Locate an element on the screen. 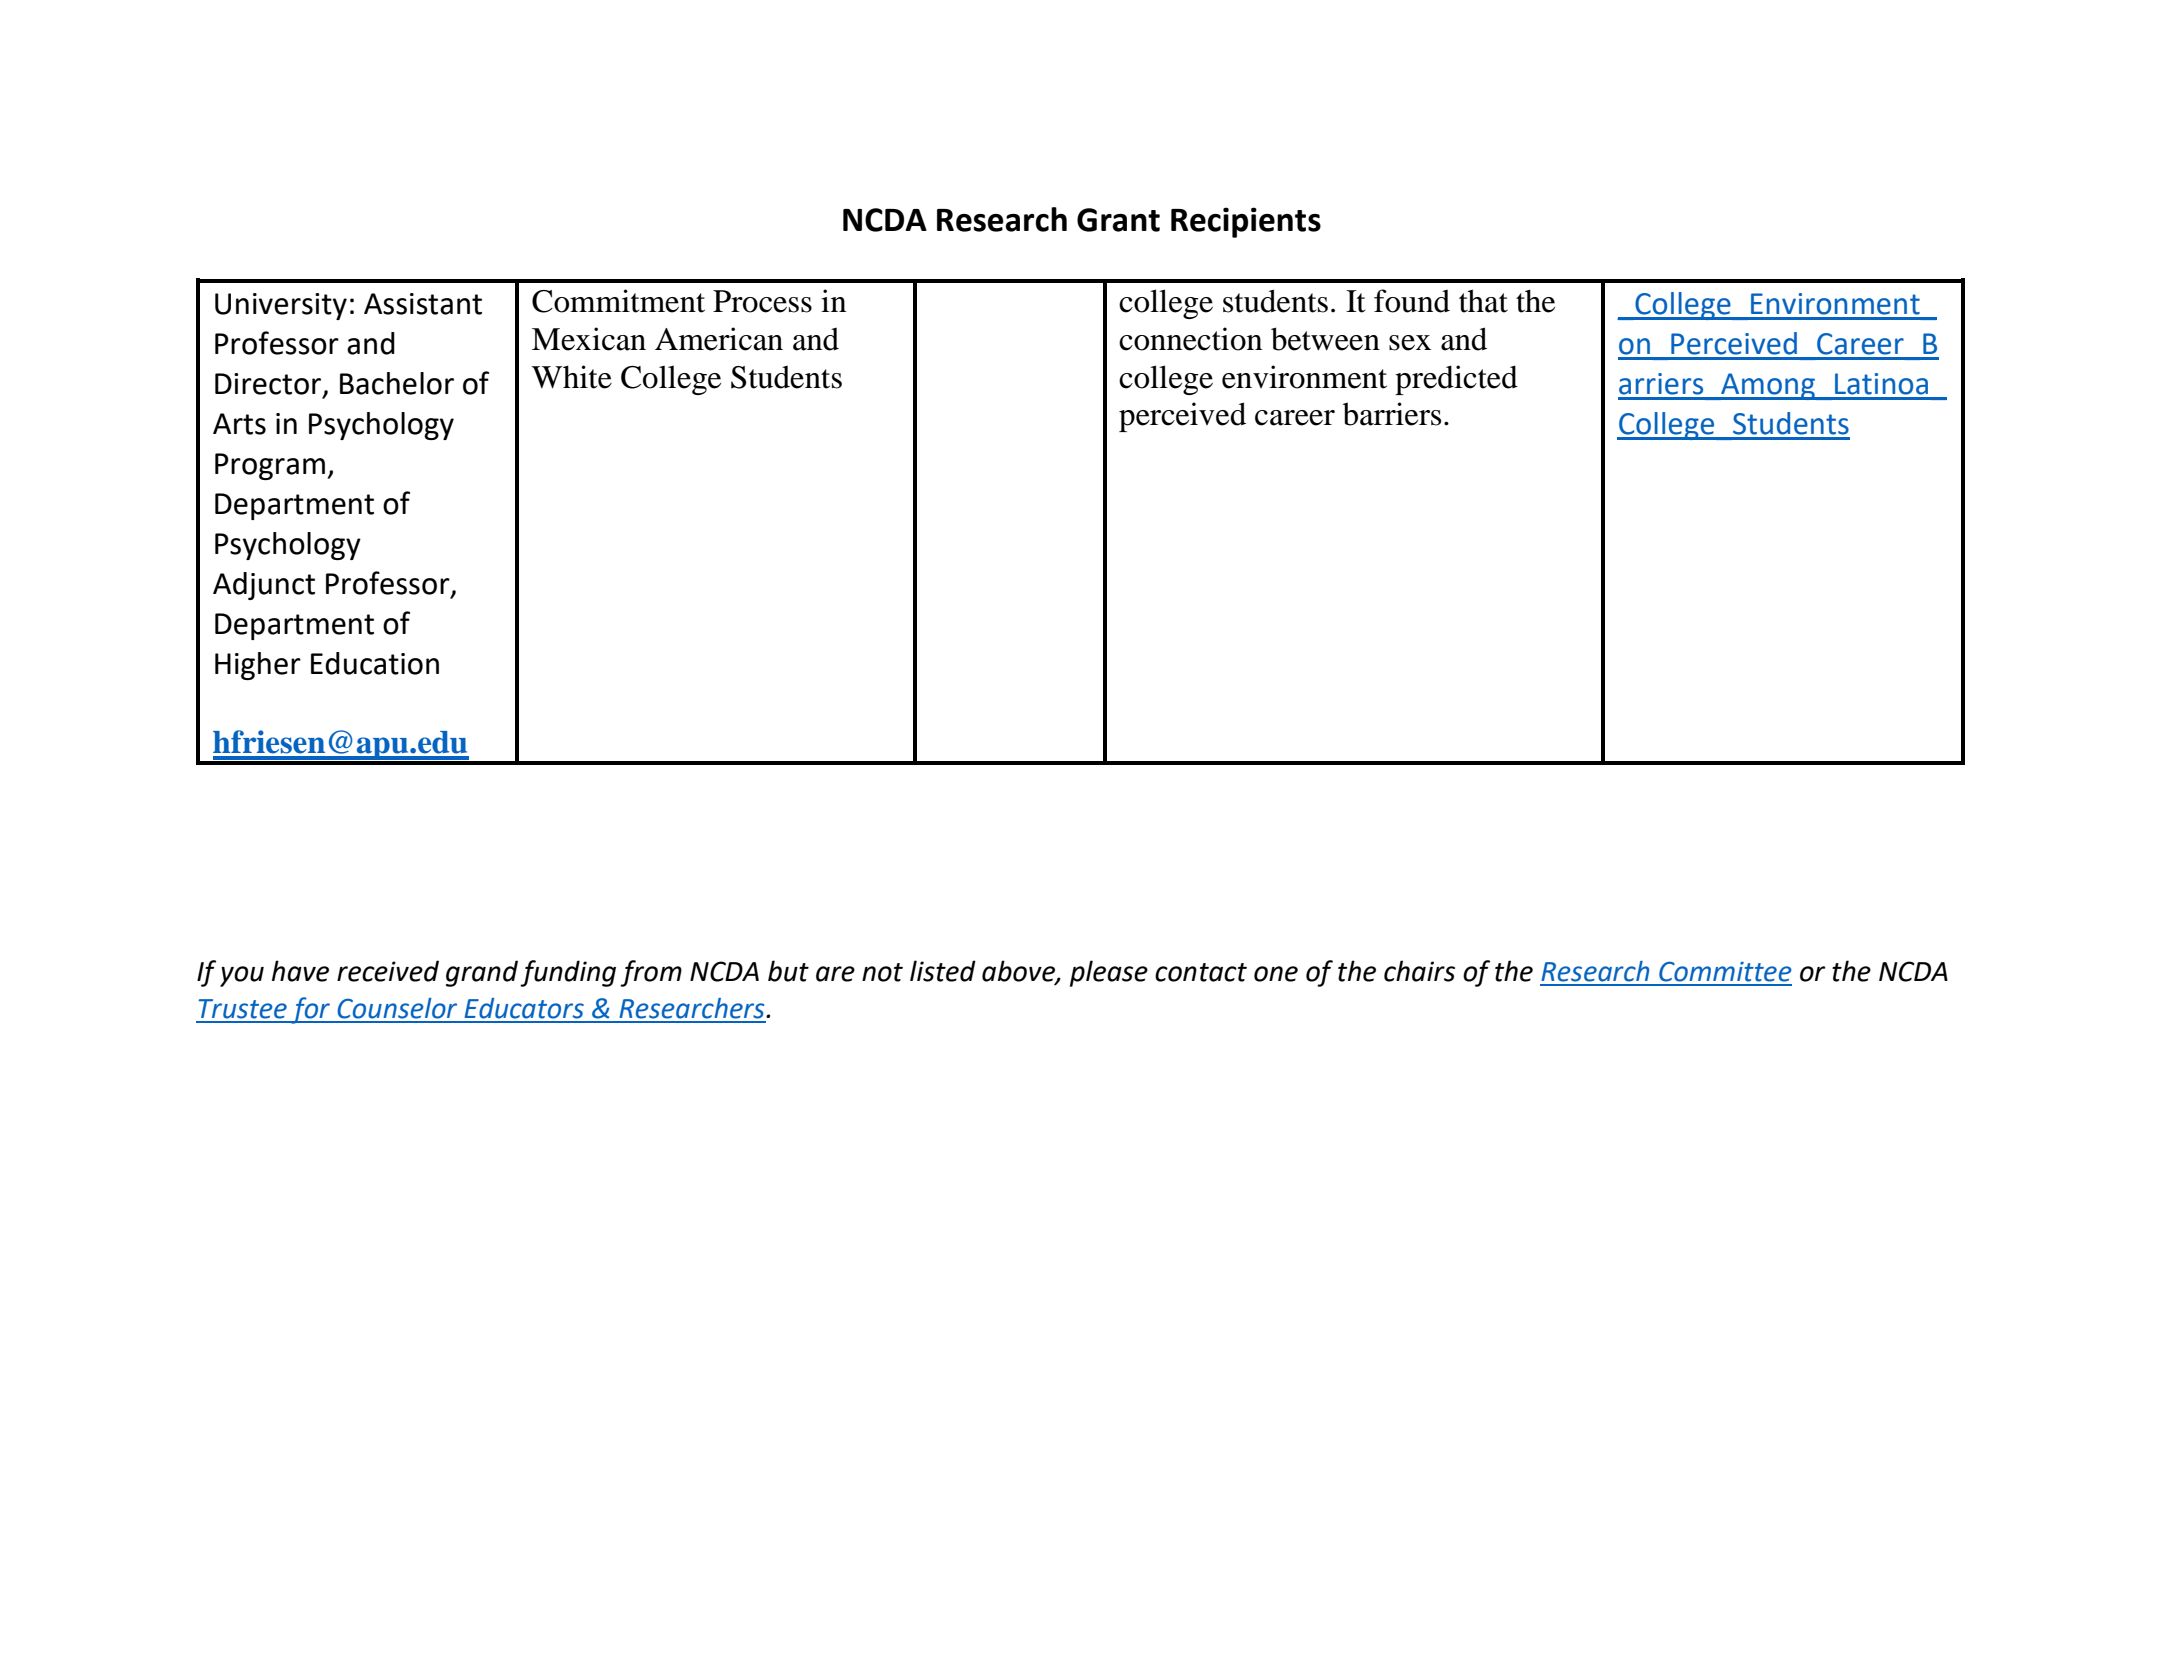  Assistant is located at coordinates (423, 304).
